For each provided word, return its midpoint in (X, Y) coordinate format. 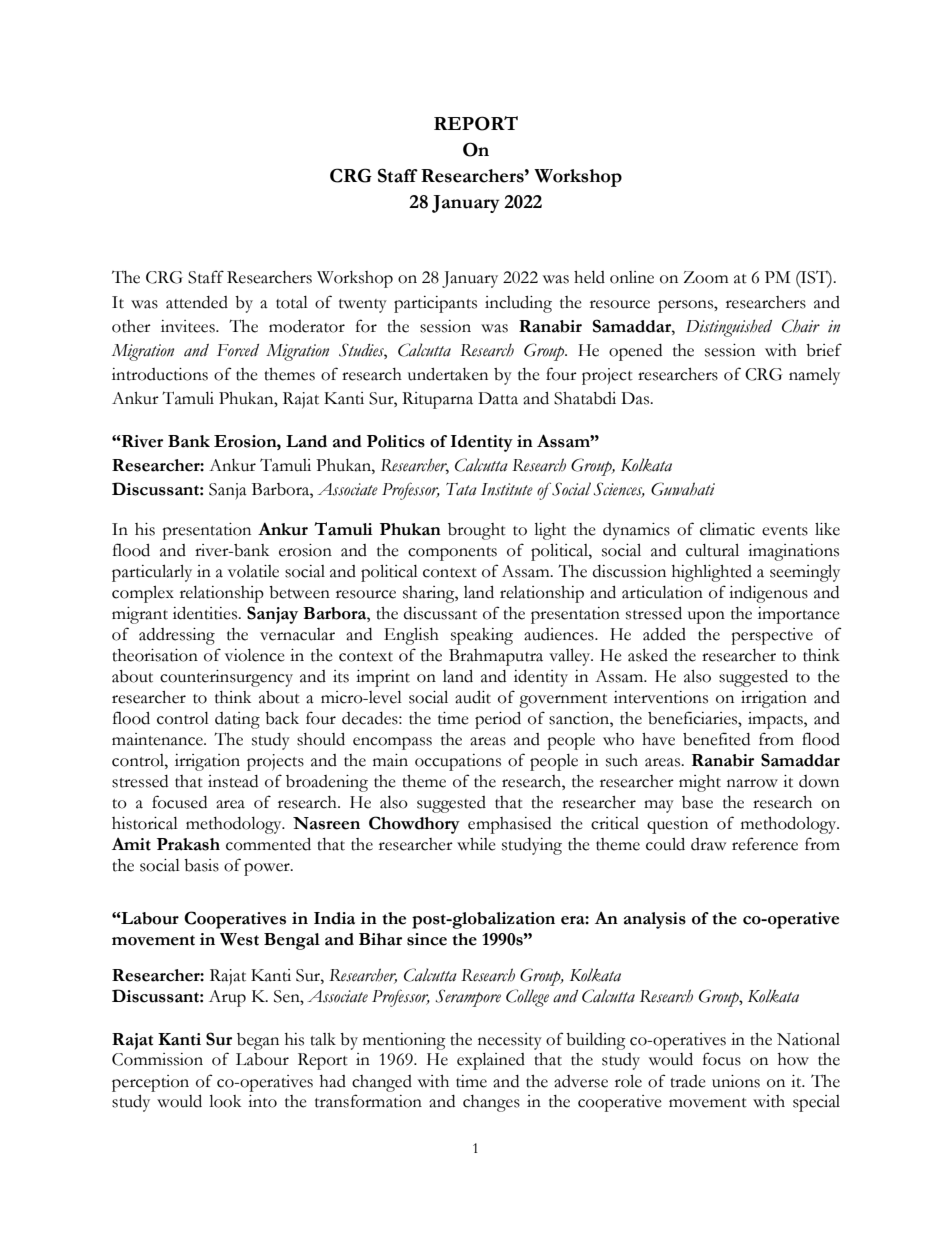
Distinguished (729, 328)
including (518, 304)
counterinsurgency (226, 678)
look (225, 1101)
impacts (776, 720)
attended (197, 302)
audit (473, 697)
